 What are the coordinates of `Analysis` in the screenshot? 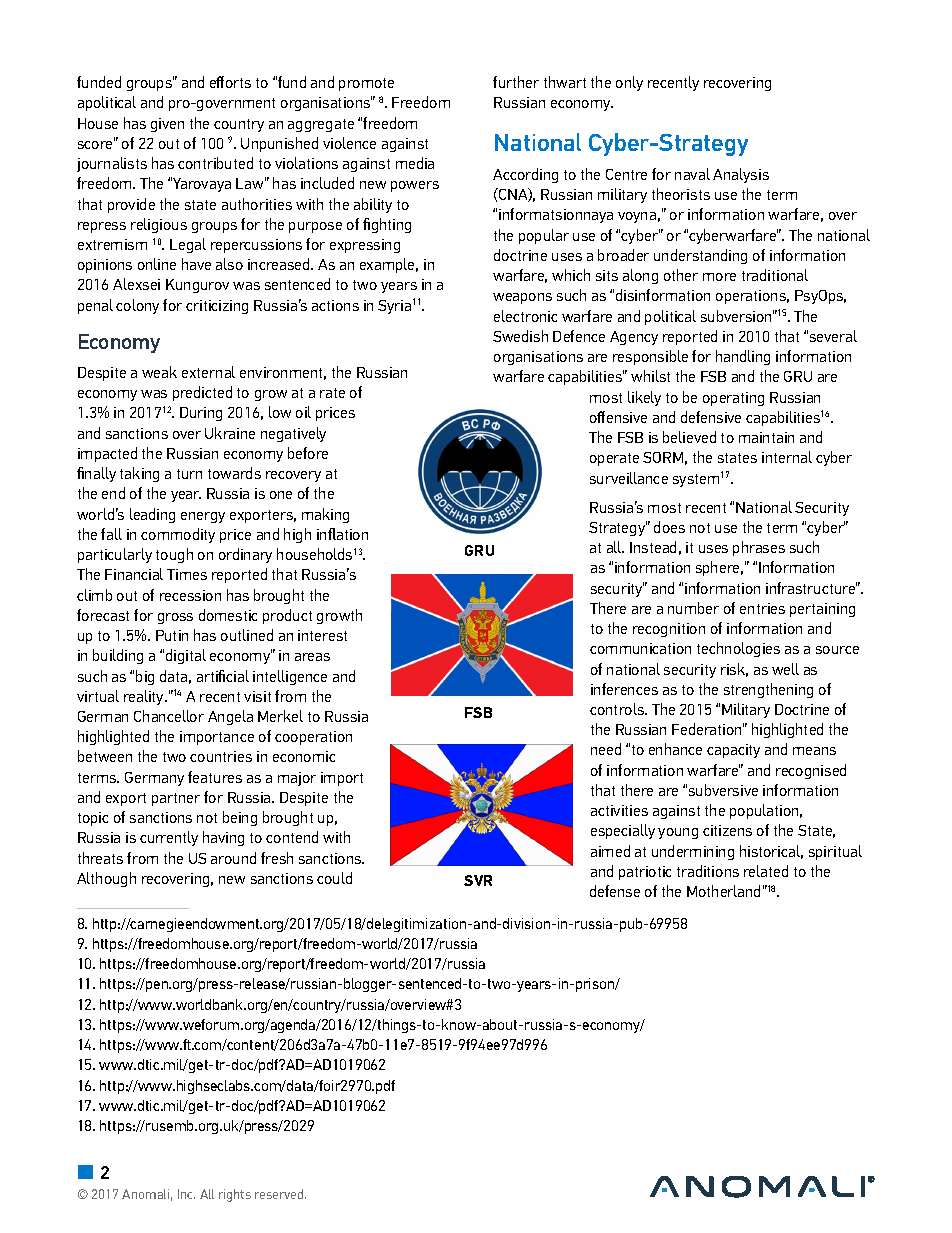 It's located at (741, 175).
